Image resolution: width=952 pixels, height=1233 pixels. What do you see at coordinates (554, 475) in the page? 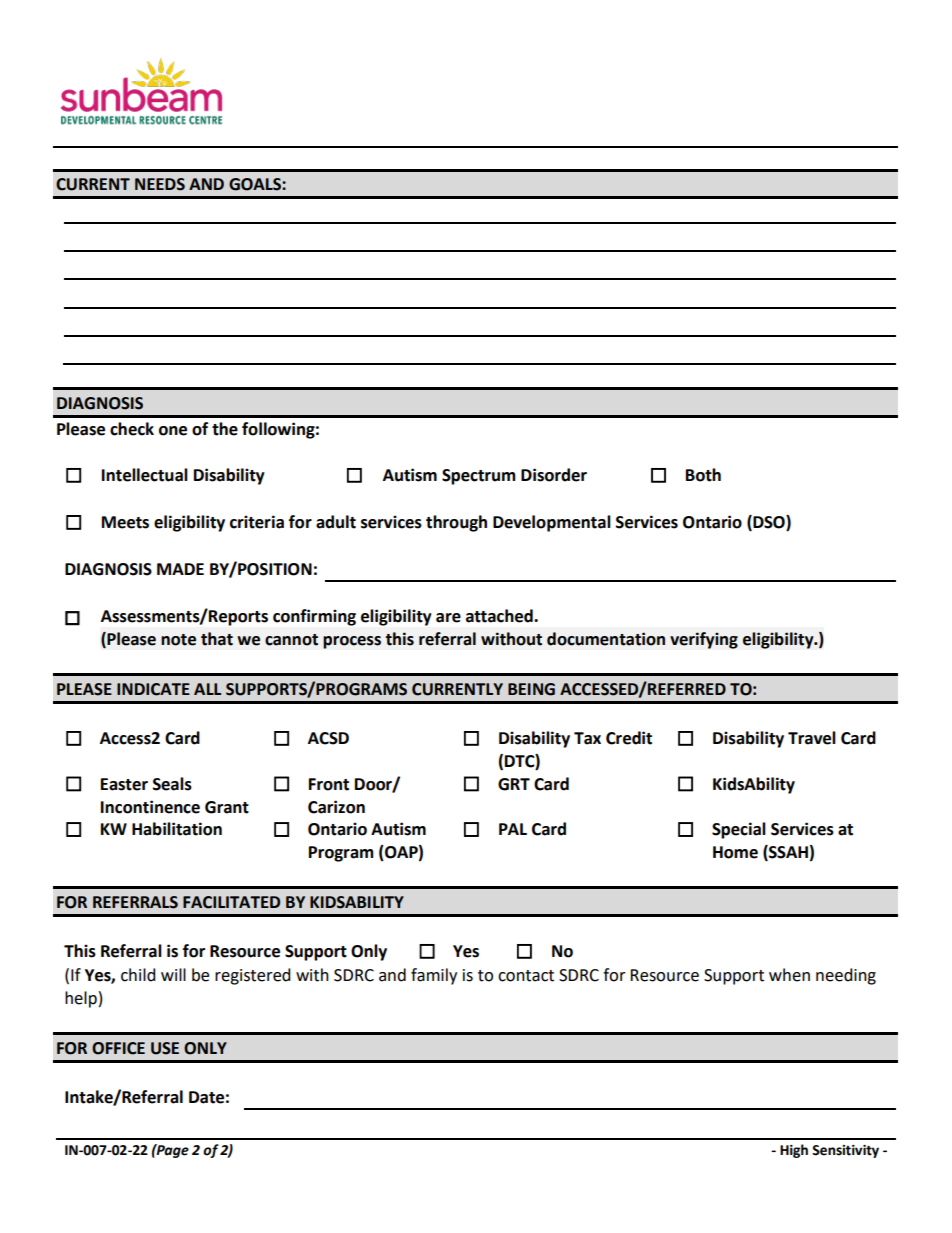
I see `Disorder` at bounding box center [554, 475].
